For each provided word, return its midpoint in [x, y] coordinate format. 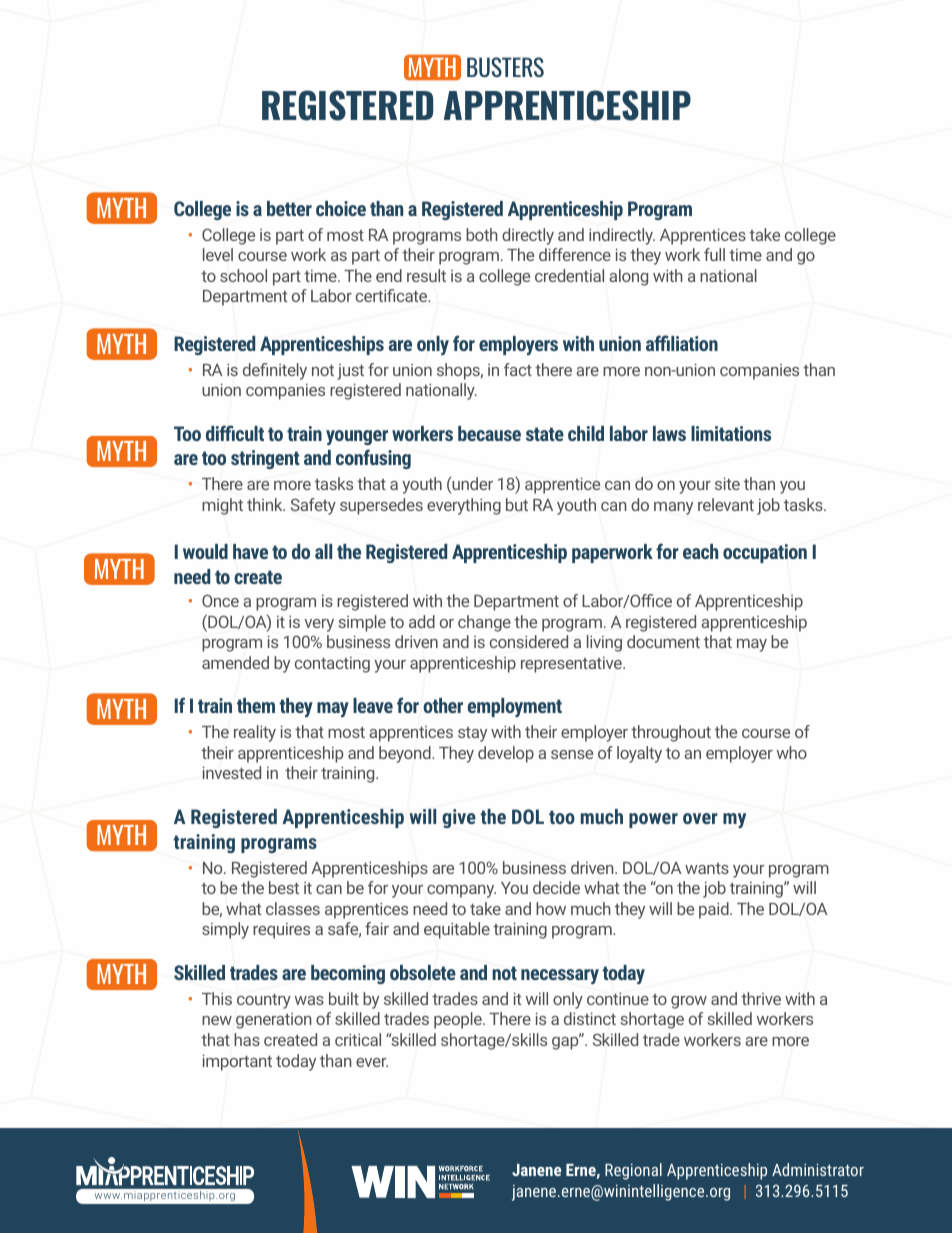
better [289, 208]
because [489, 433]
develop [506, 754]
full [714, 254]
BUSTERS [505, 67]
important [237, 1062]
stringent [265, 459]
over [700, 818]
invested [232, 772]
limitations [731, 433]
